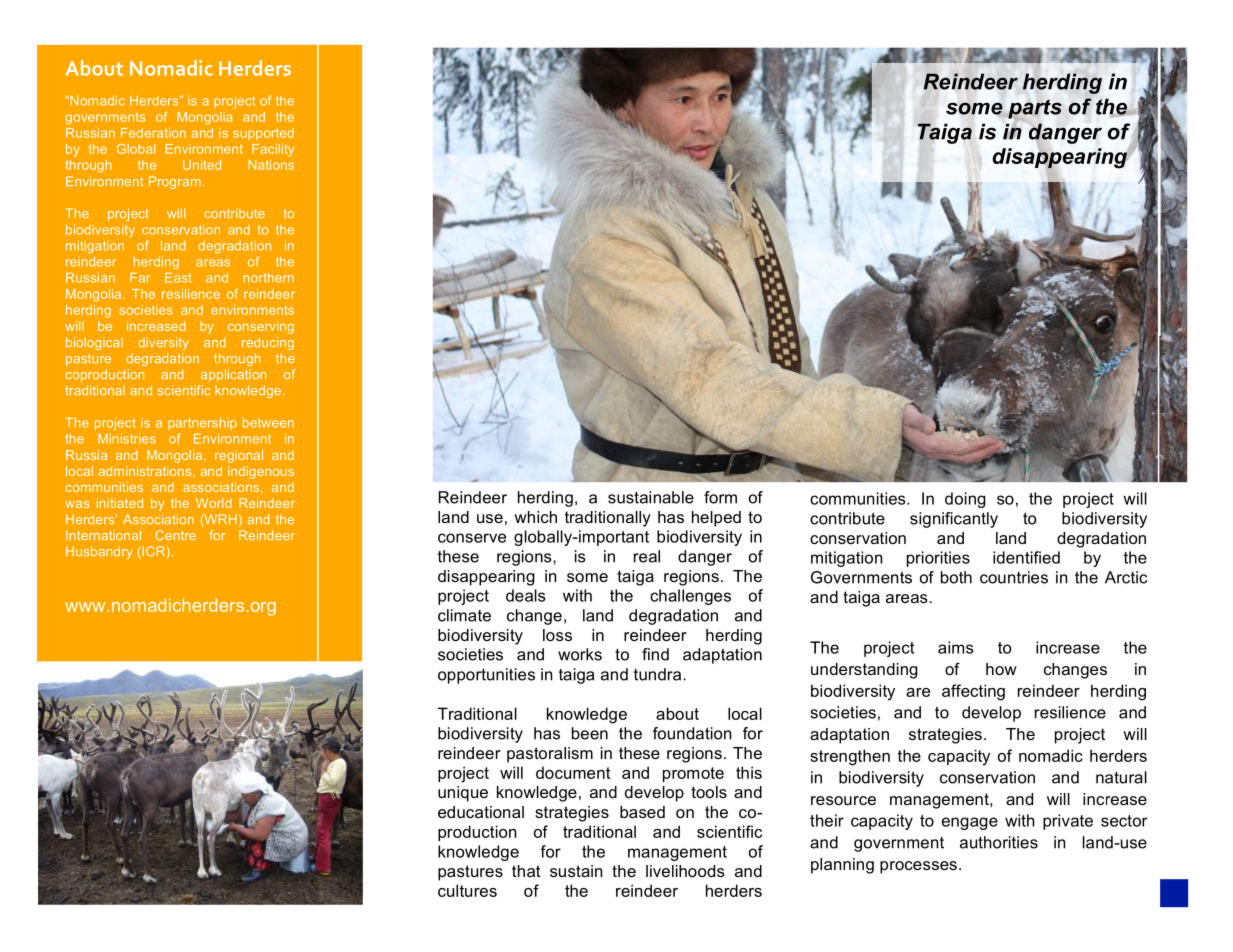 The width and height of the screenshot is (1233, 952). I want to click on cultures, so click(467, 890).
